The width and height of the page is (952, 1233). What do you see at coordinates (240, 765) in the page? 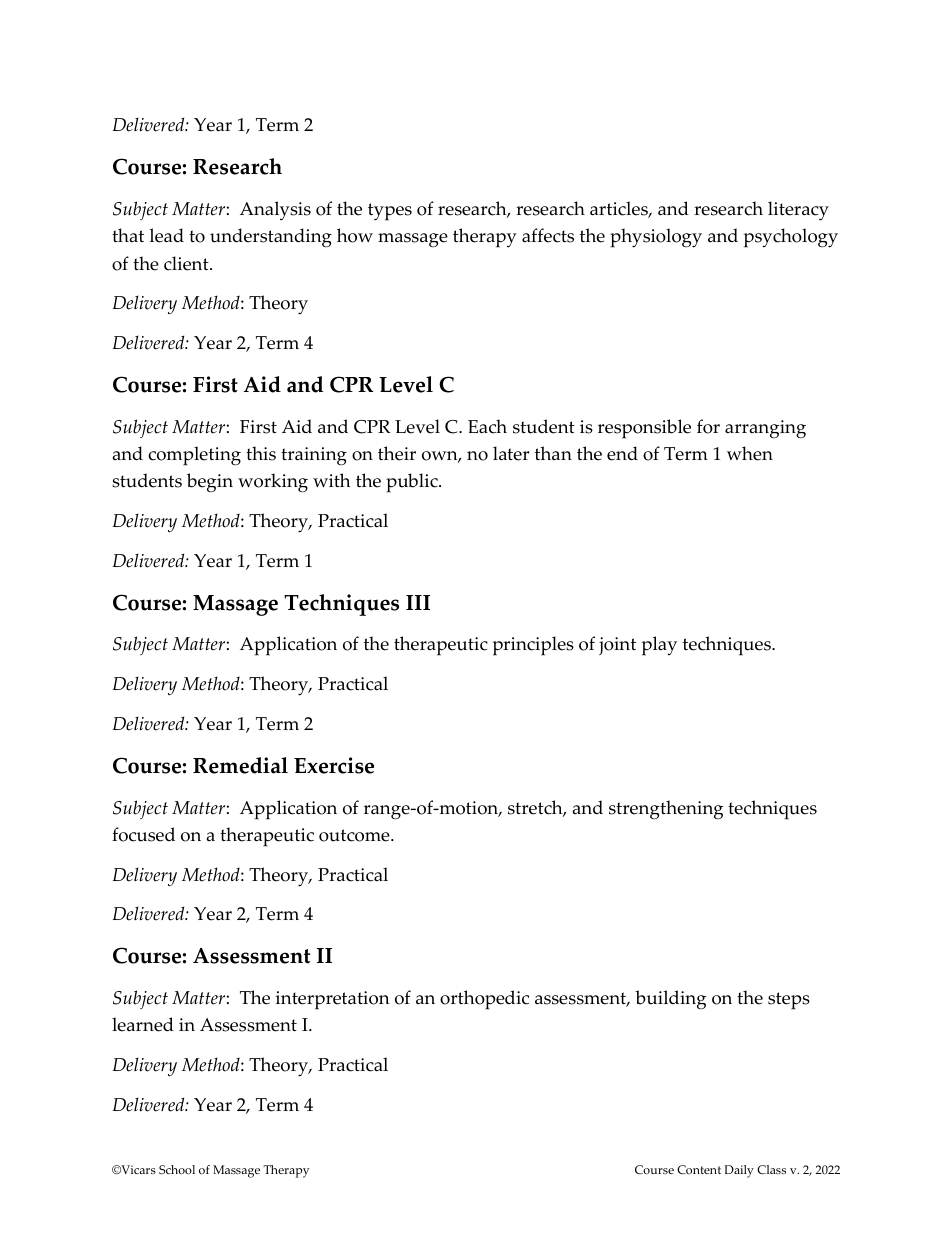
I see `Remedial` at bounding box center [240, 765].
